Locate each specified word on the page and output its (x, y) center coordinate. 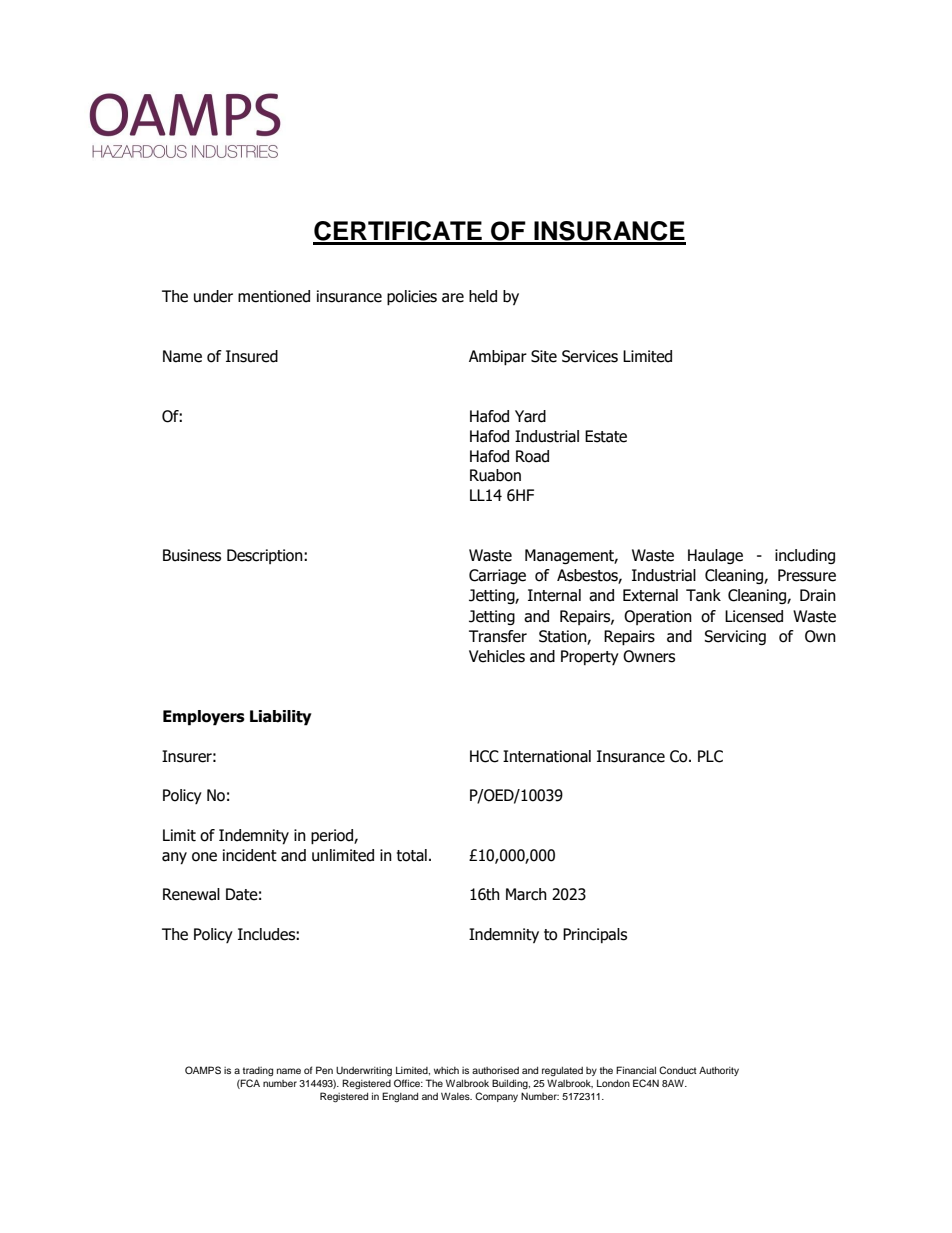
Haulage (715, 556)
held (483, 296)
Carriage (497, 576)
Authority (719, 1071)
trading (258, 1072)
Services (590, 356)
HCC (484, 756)
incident (250, 855)
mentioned (274, 296)
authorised (495, 1070)
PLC (710, 756)
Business (192, 555)
